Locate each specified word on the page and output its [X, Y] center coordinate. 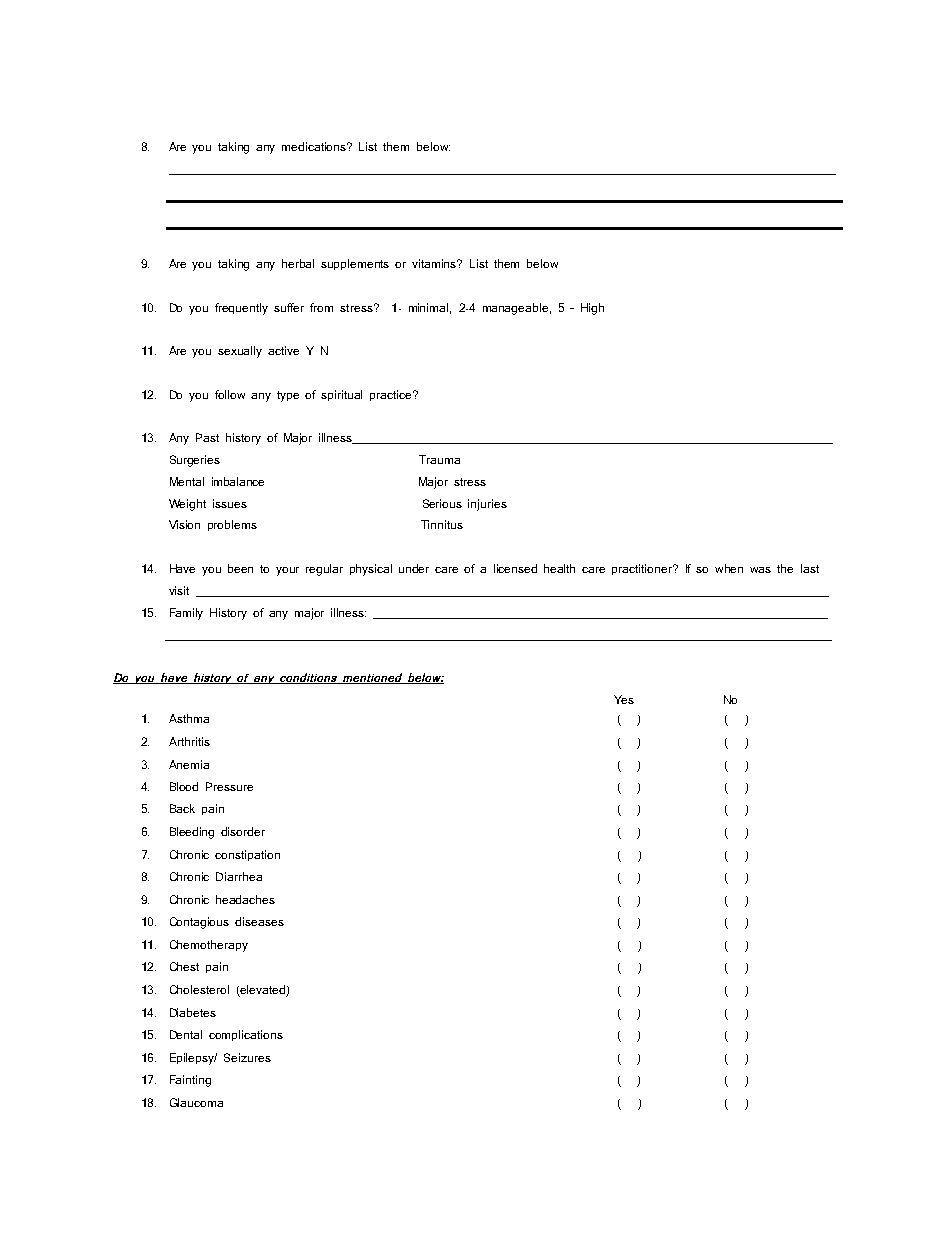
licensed [515, 568]
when [729, 568]
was [760, 570]
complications [246, 1035]
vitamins [435, 263]
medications [315, 146]
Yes [624, 699]
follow [230, 394]
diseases [259, 921]
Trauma [439, 459]
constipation [247, 855]
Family [186, 614]
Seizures [247, 1057]
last [810, 568]
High [592, 309]
